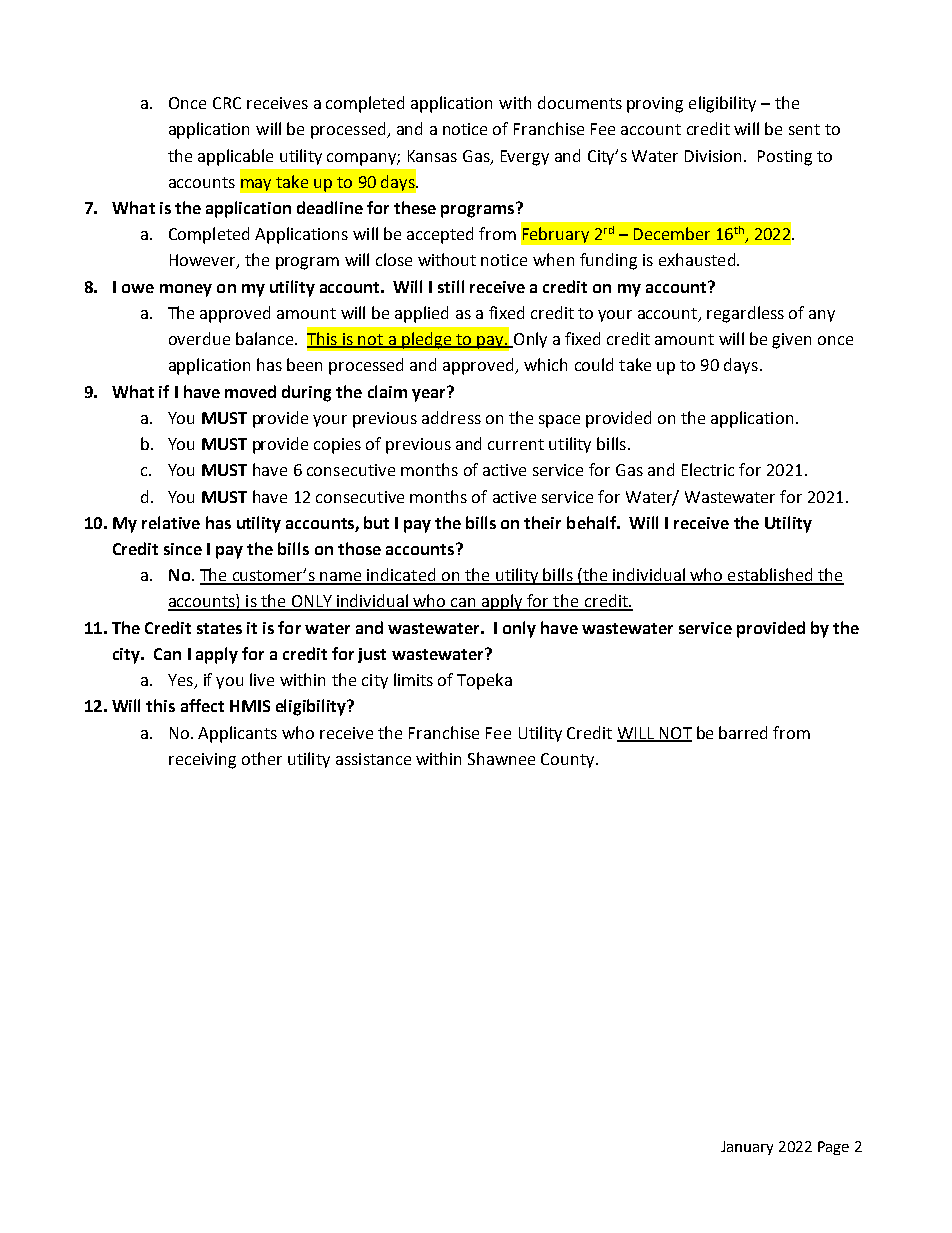 The image size is (952, 1233). Describe the element at coordinates (785, 158) in the document. I see `Posting` at that location.
